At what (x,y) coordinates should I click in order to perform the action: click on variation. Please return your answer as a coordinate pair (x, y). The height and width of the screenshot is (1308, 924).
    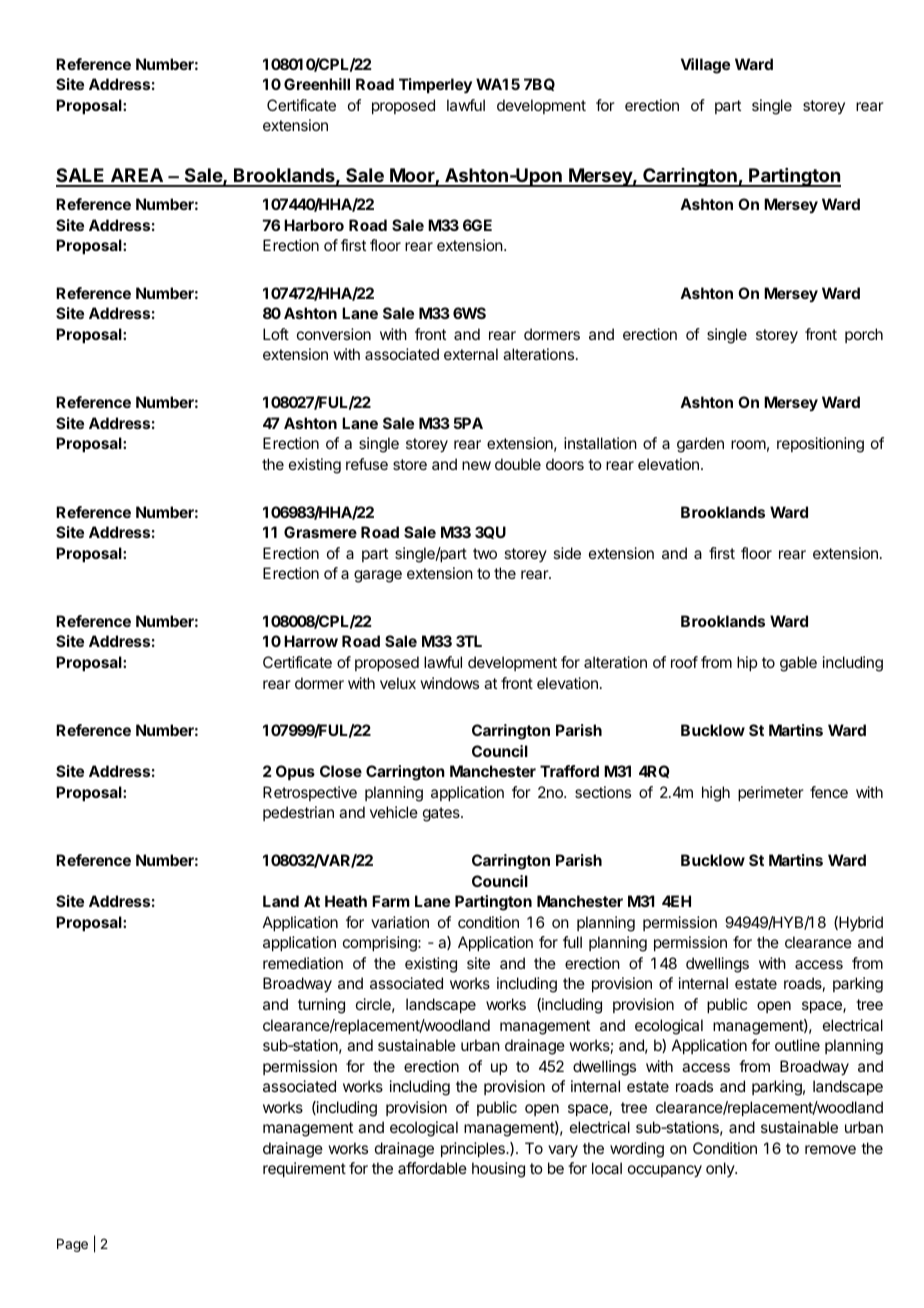
    Looking at the image, I should click on (400, 922).
